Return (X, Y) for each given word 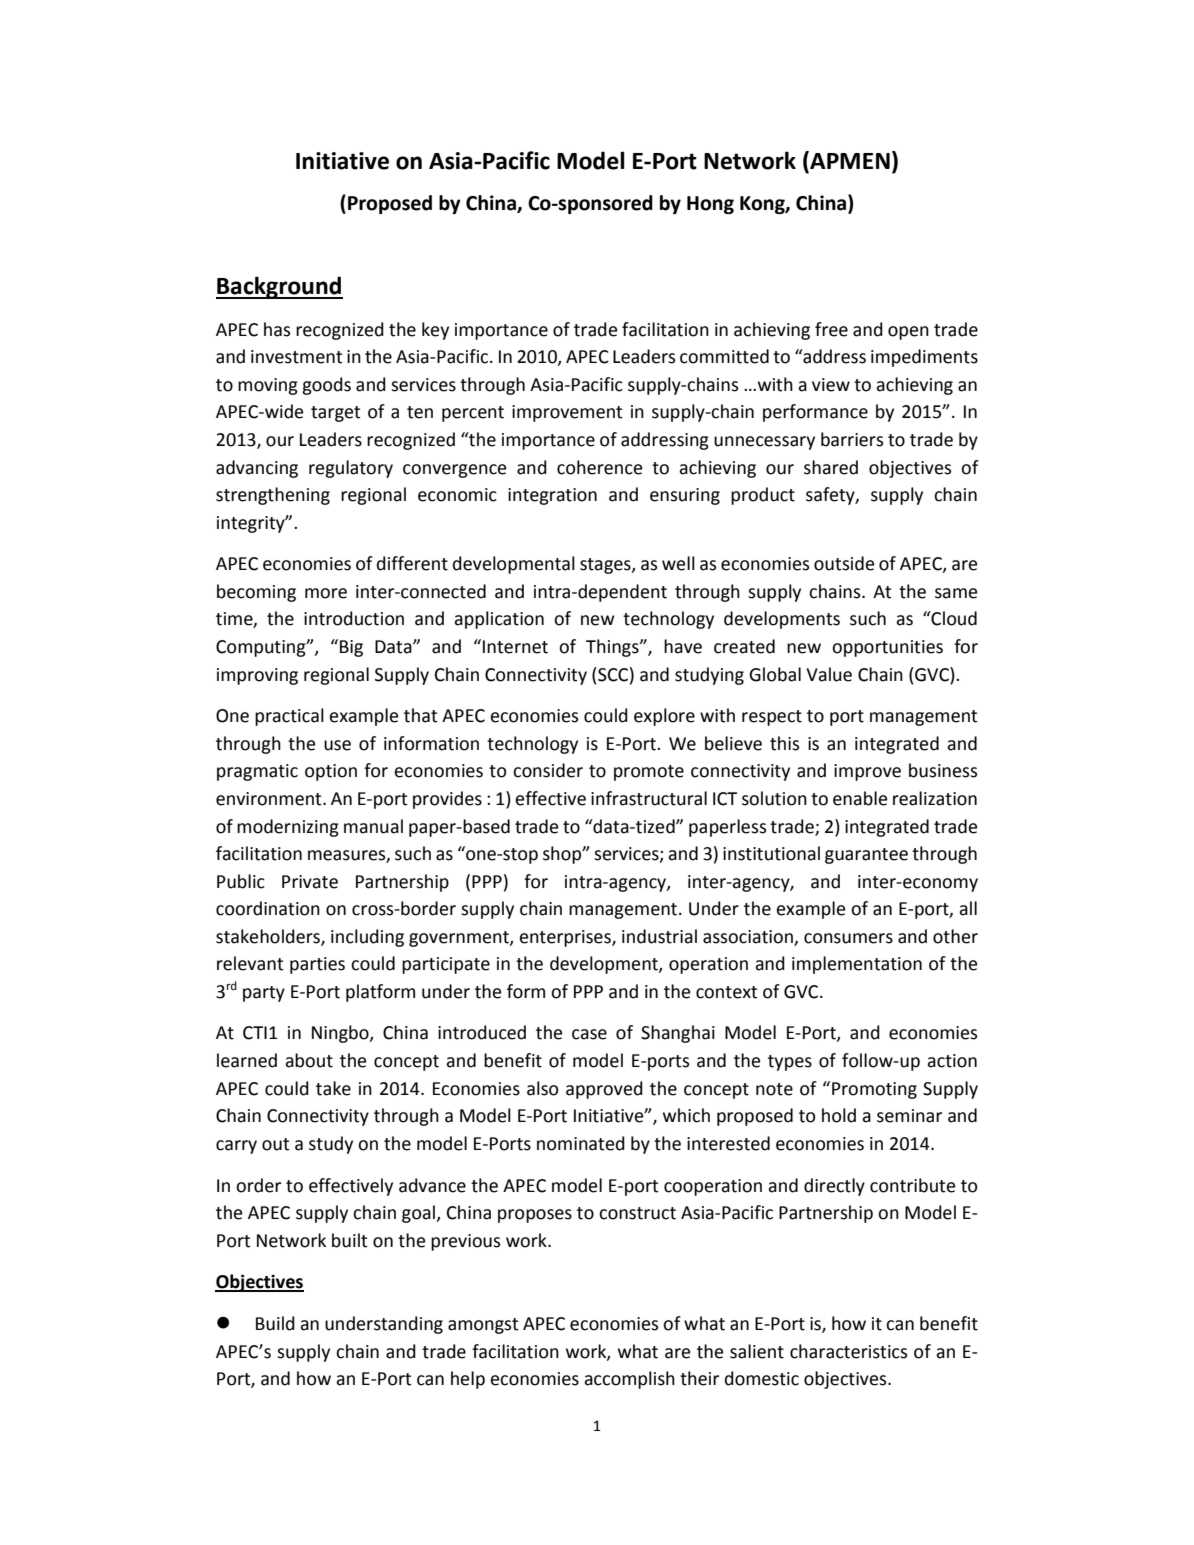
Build (275, 1323)
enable (860, 798)
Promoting (874, 1090)
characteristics (848, 1351)
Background (279, 287)
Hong (710, 205)
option (331, 772)
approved (604, 1090)
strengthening (273, 496)
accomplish (629, 1380)
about (309, 1060)
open (908, 333)
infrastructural (649, 798)
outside (844, 563)
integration (552, 496)
